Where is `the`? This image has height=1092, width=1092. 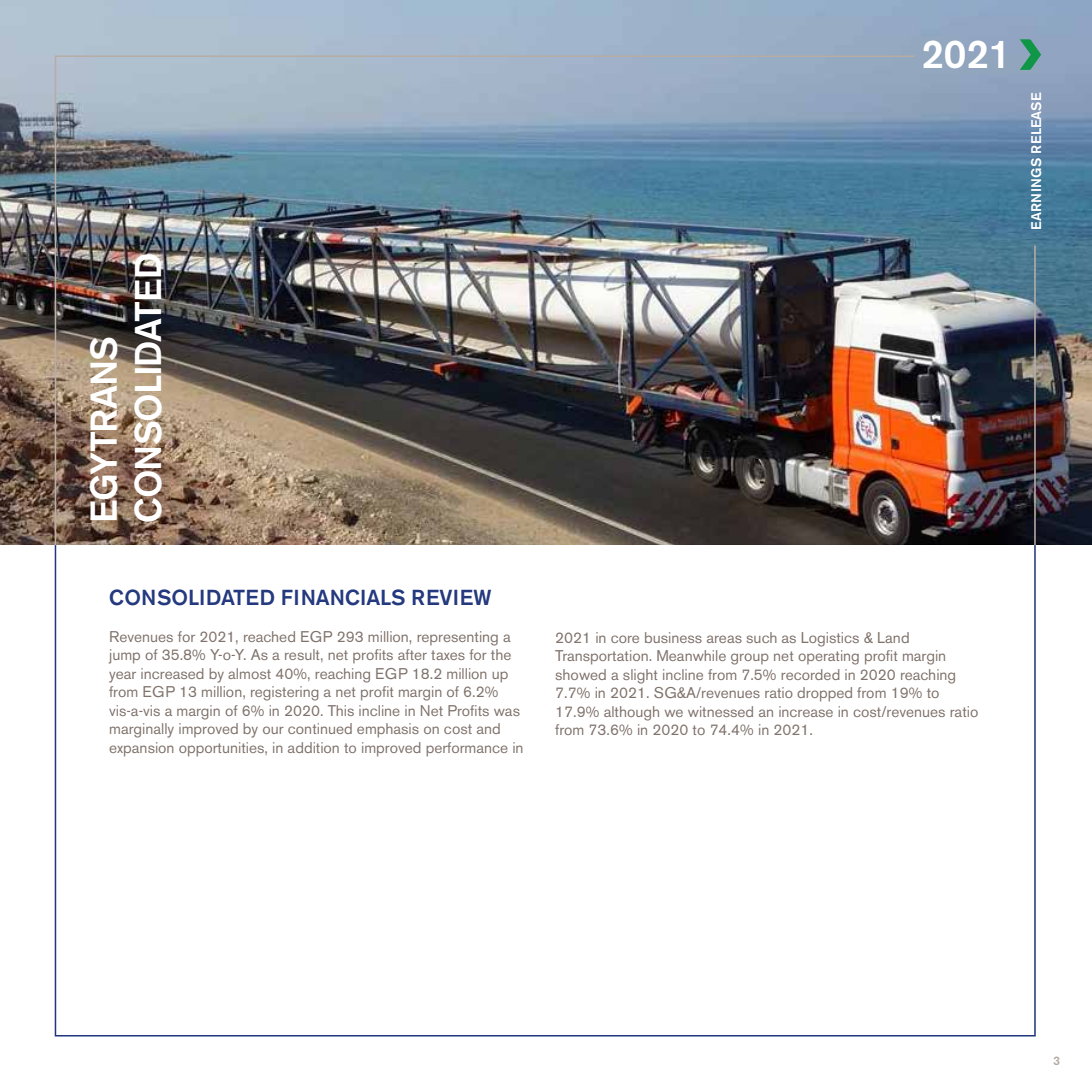 the is located at coordinates (501, 654).
